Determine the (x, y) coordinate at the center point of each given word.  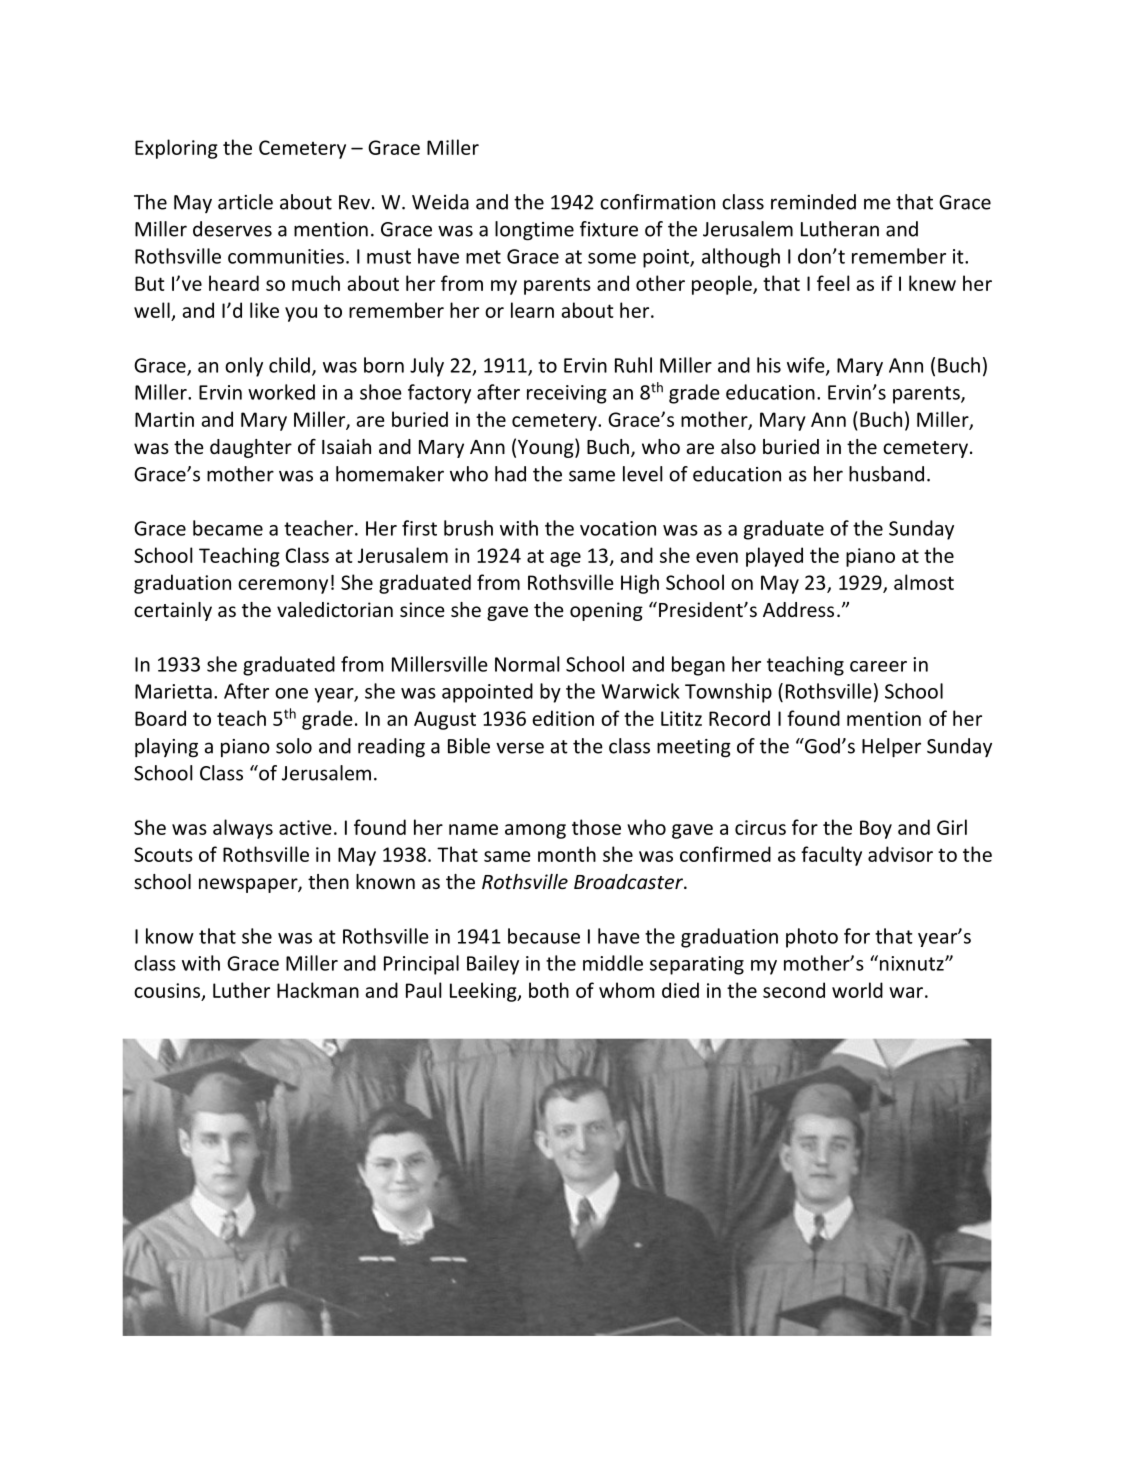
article (245, 202)
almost (924, 582)
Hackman (318, 990)
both (549, 990)
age (565, 559)
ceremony (283, 586)
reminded (813, 202)
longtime (534, 231)
